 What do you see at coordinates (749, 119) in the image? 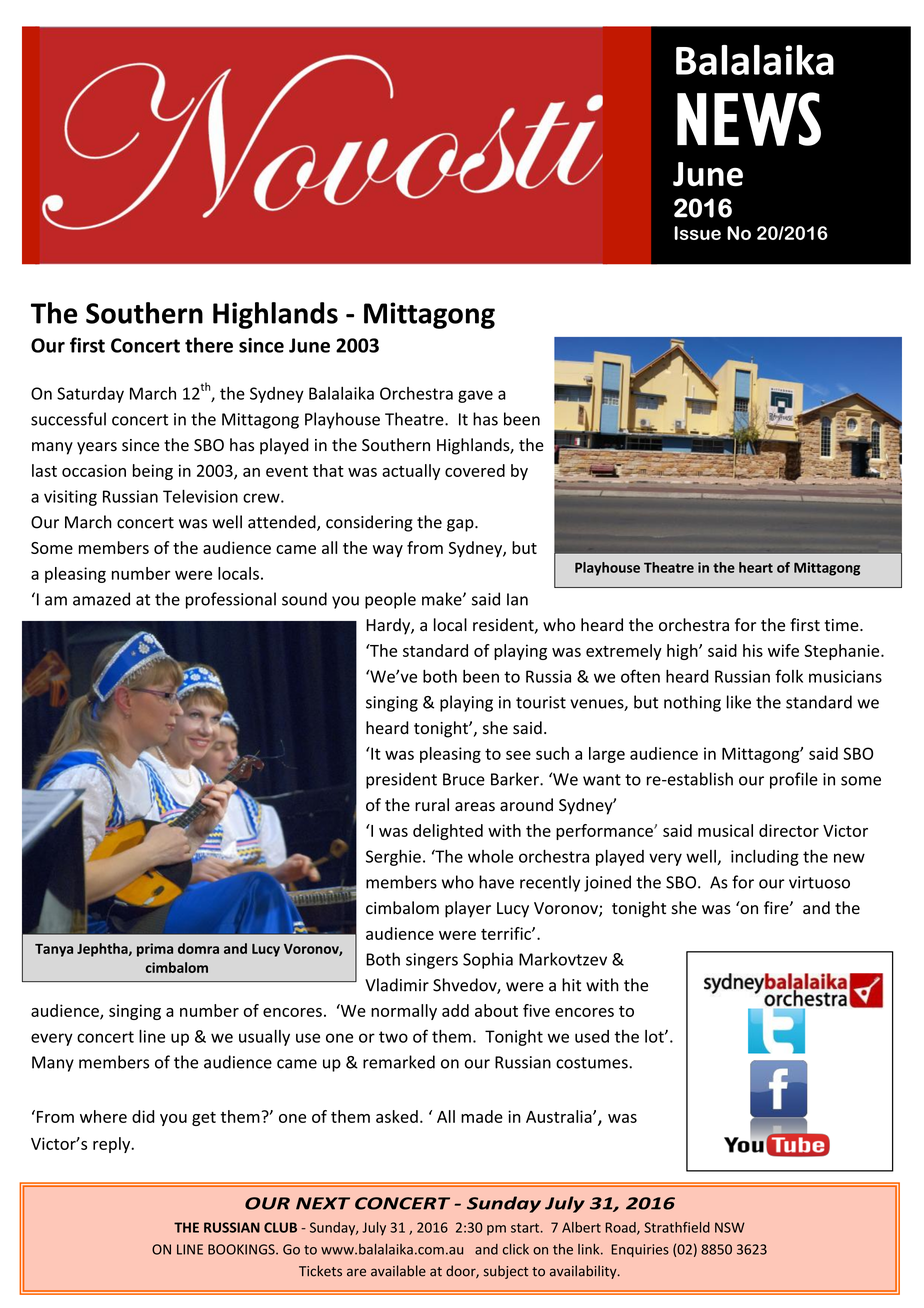
I see `NEWS` at bounding box center [749, 119].
